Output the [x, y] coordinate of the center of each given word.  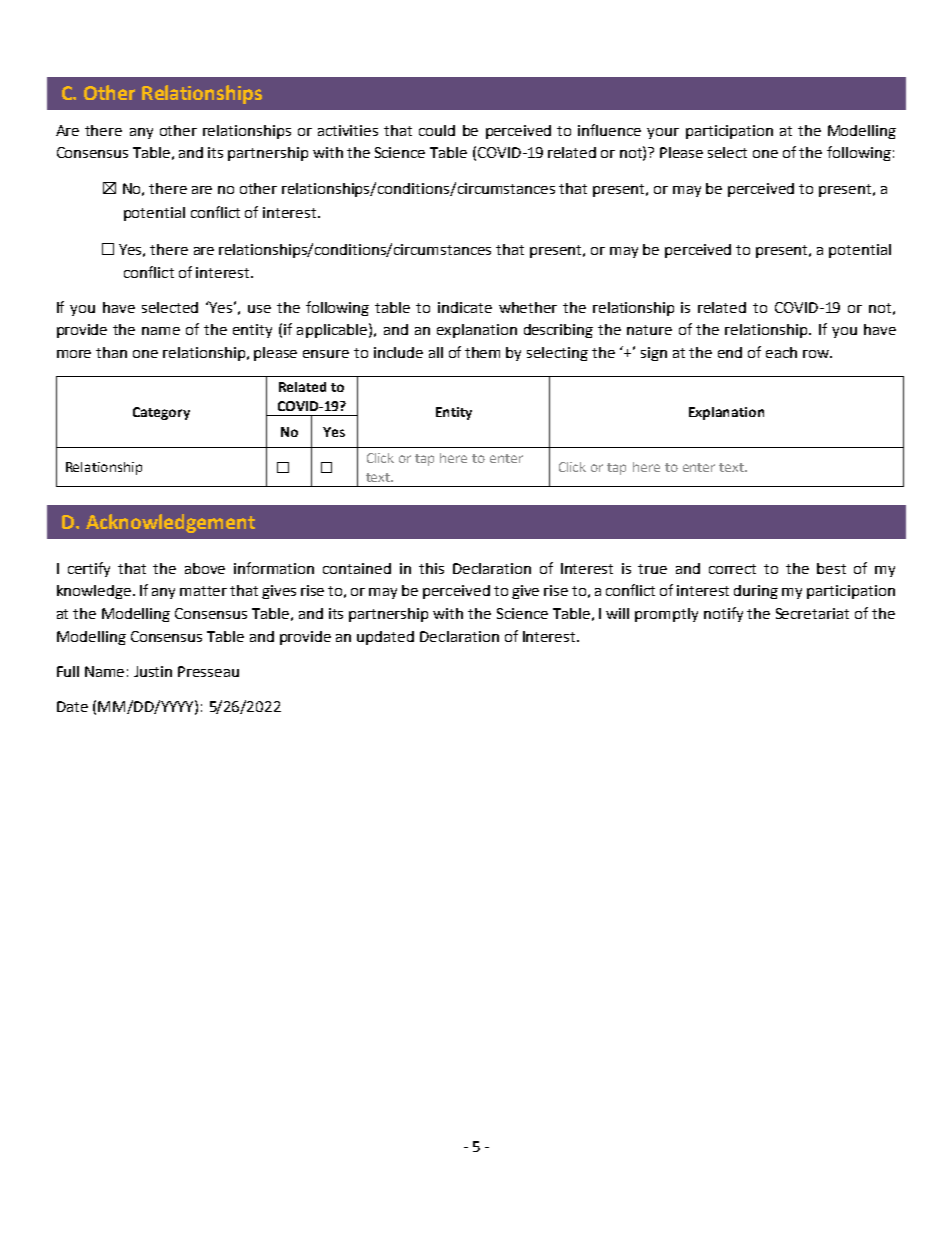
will [617, 613]
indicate [465, 307]
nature [649, 330]
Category [161, 413]
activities [348, 130]
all [436, 352]
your [663, 133]
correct [732, 569]
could [437, 130]
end [730, 352]
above [205, 568]
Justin [153, 671]
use [259, 309]
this [431, 568]
